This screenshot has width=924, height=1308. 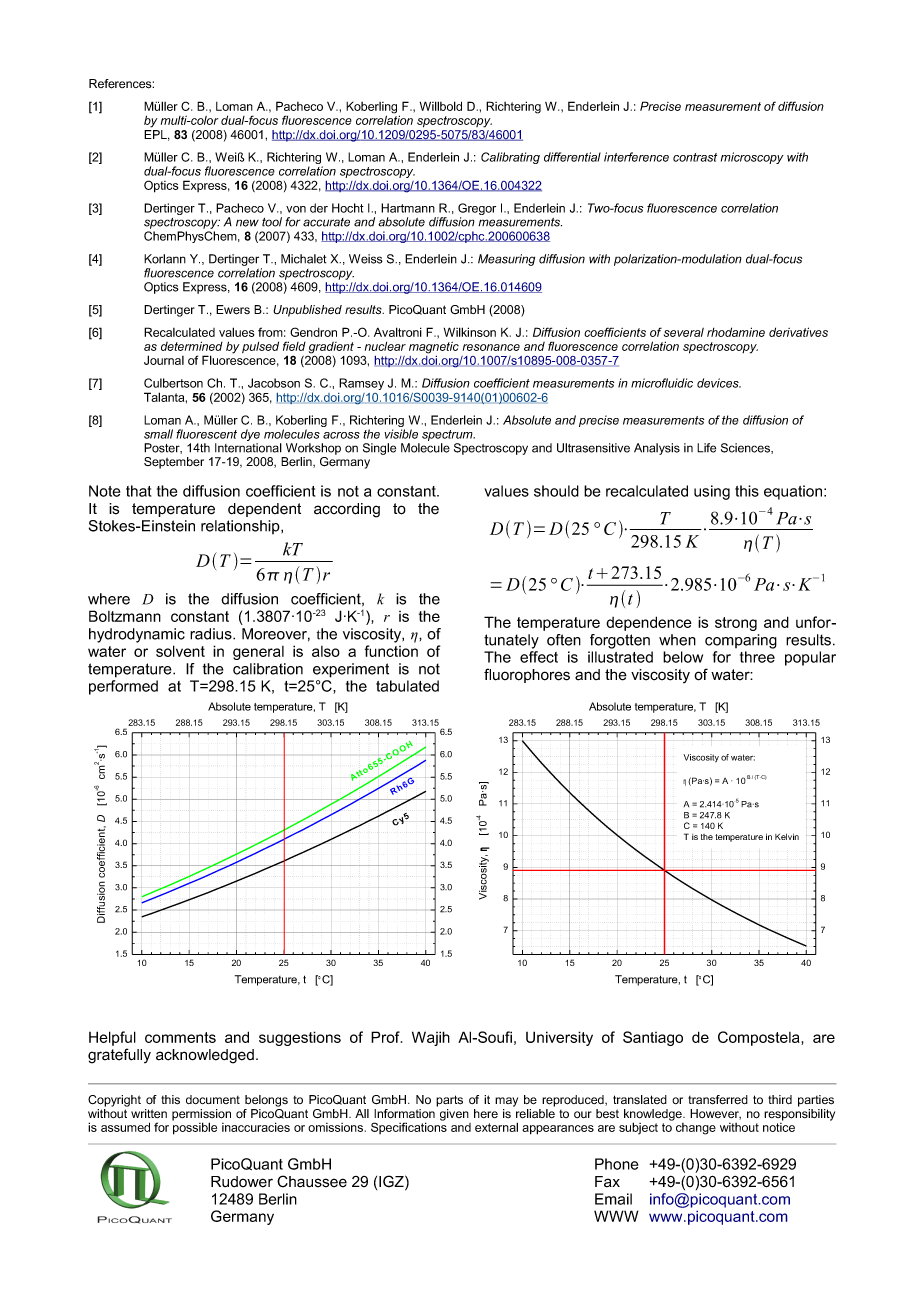 I want to click on microscopy, so click(x=752, y=158).
